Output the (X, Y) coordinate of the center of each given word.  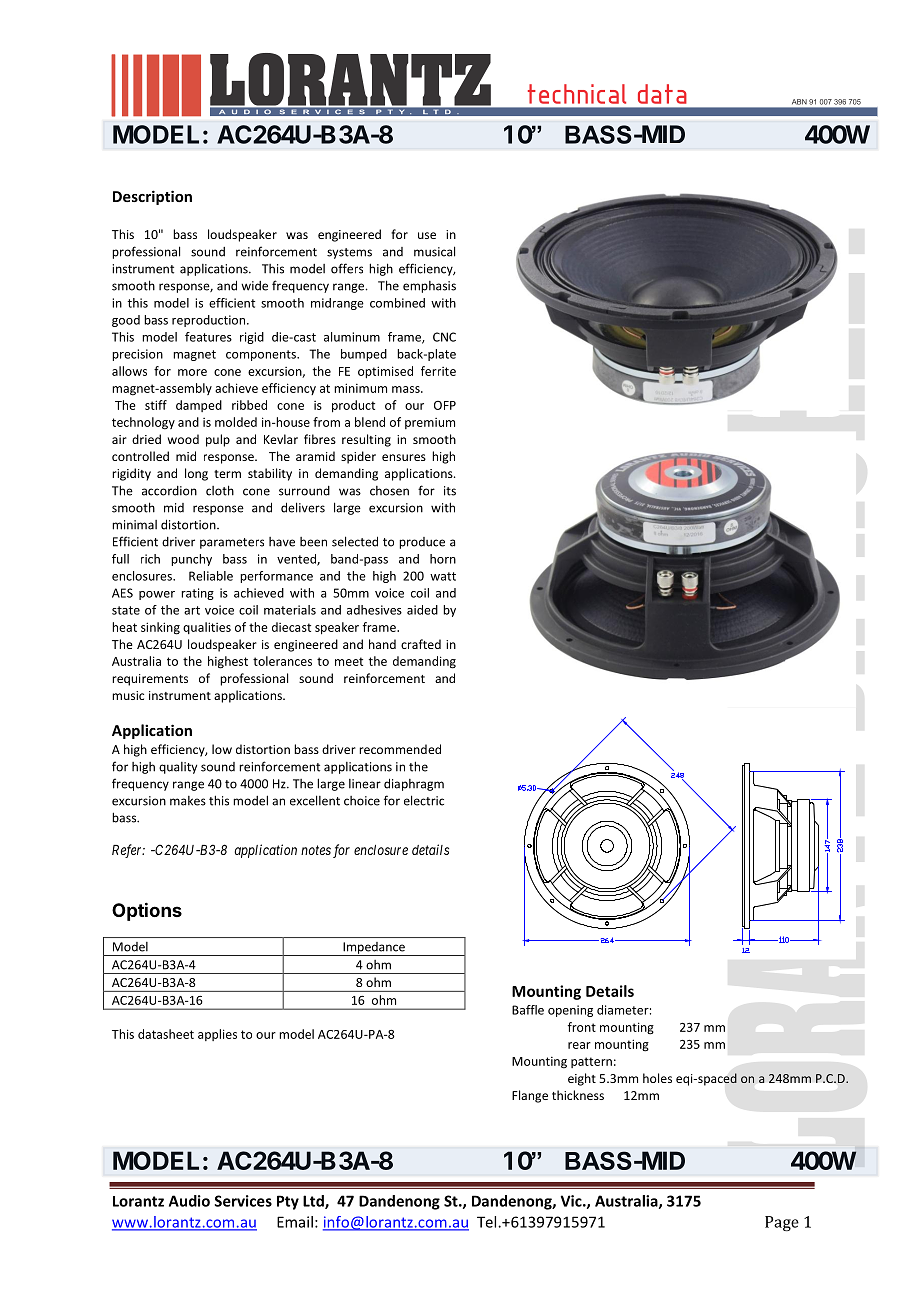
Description (152, 197)
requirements (150, 680)
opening (570, 1011)
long (196, 474)
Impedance (374, 949)
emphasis (429, 287)
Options (147, 911)
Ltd (314, 1202)
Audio (189, 1201)
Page (782, 1223)
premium (430, 423)
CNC (444, 337)
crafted (421, 644)
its (450, 491)
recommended (400, 749)
